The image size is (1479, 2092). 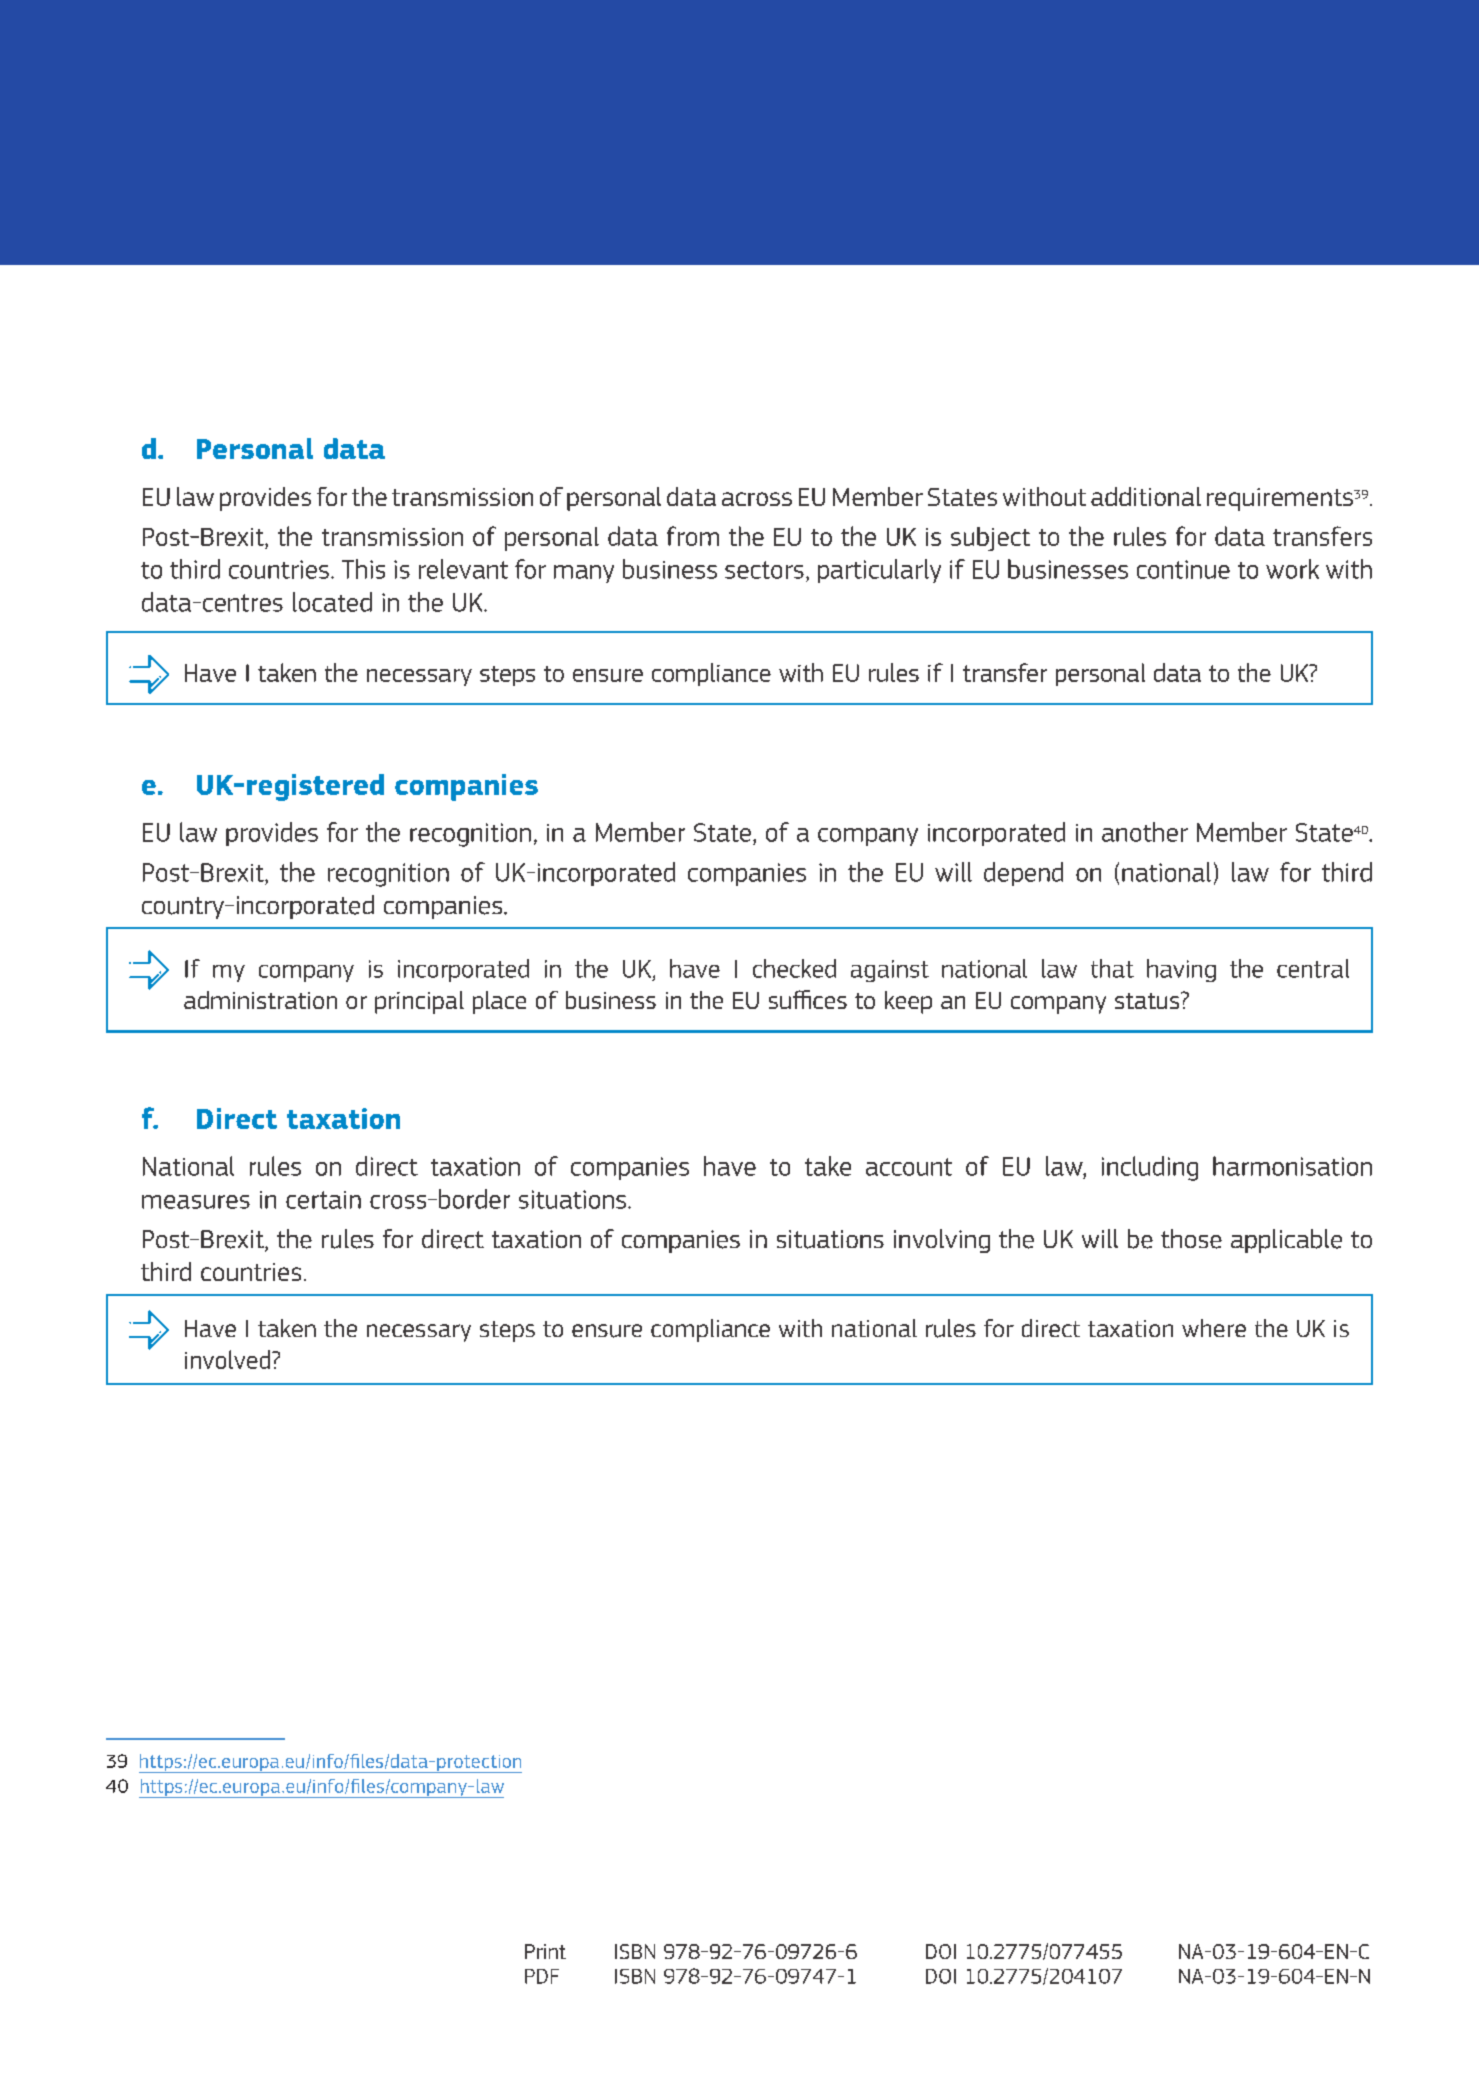 What do you see at coordinates (1214, 1328) in the screenshot?
I see `where` at bounding box center [1214, 1328].
